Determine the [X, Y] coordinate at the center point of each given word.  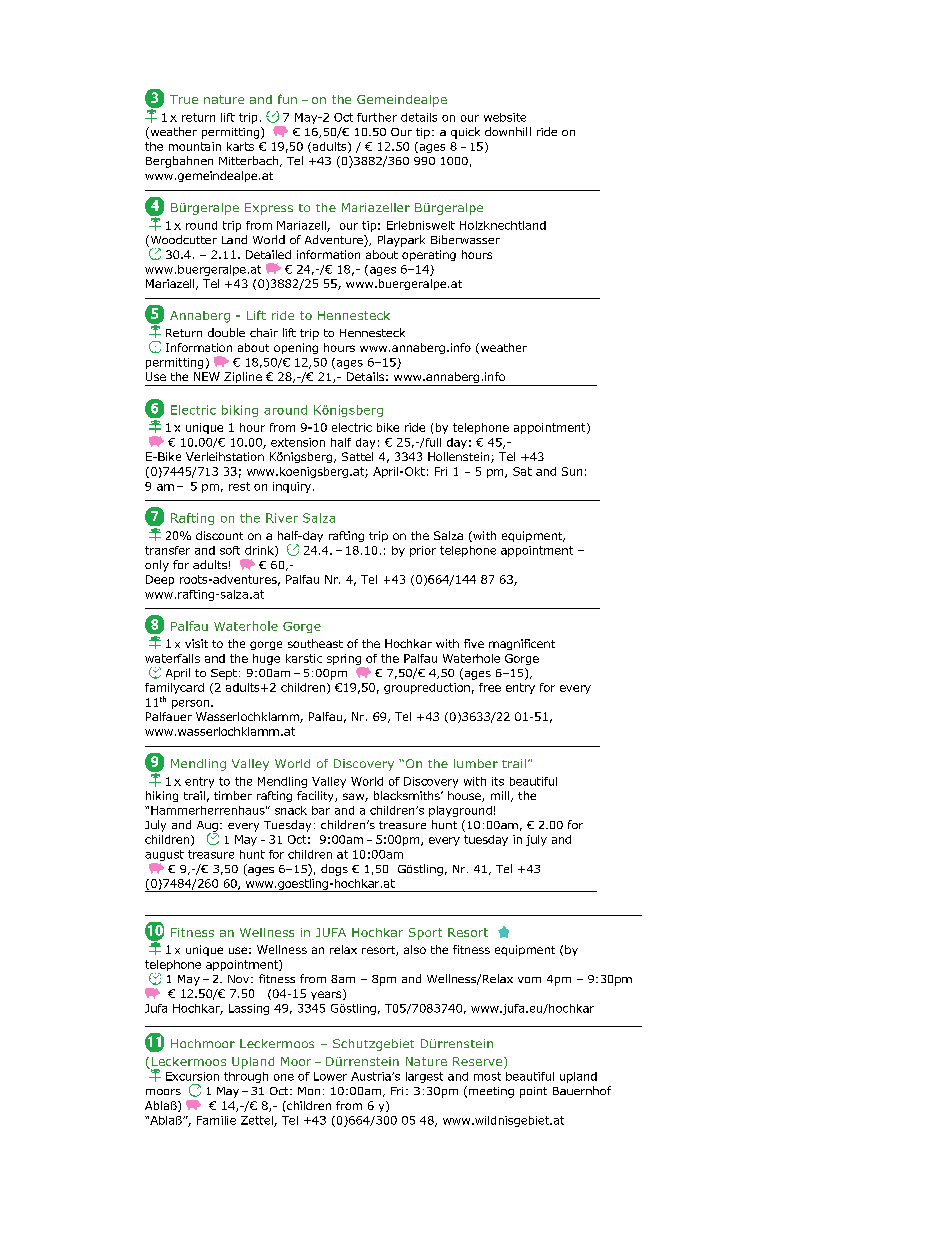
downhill [508, 131]
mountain [195, 146]
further [377, 117]
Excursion [192, 1076]
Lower [330, 1076]
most [487, 1076]
